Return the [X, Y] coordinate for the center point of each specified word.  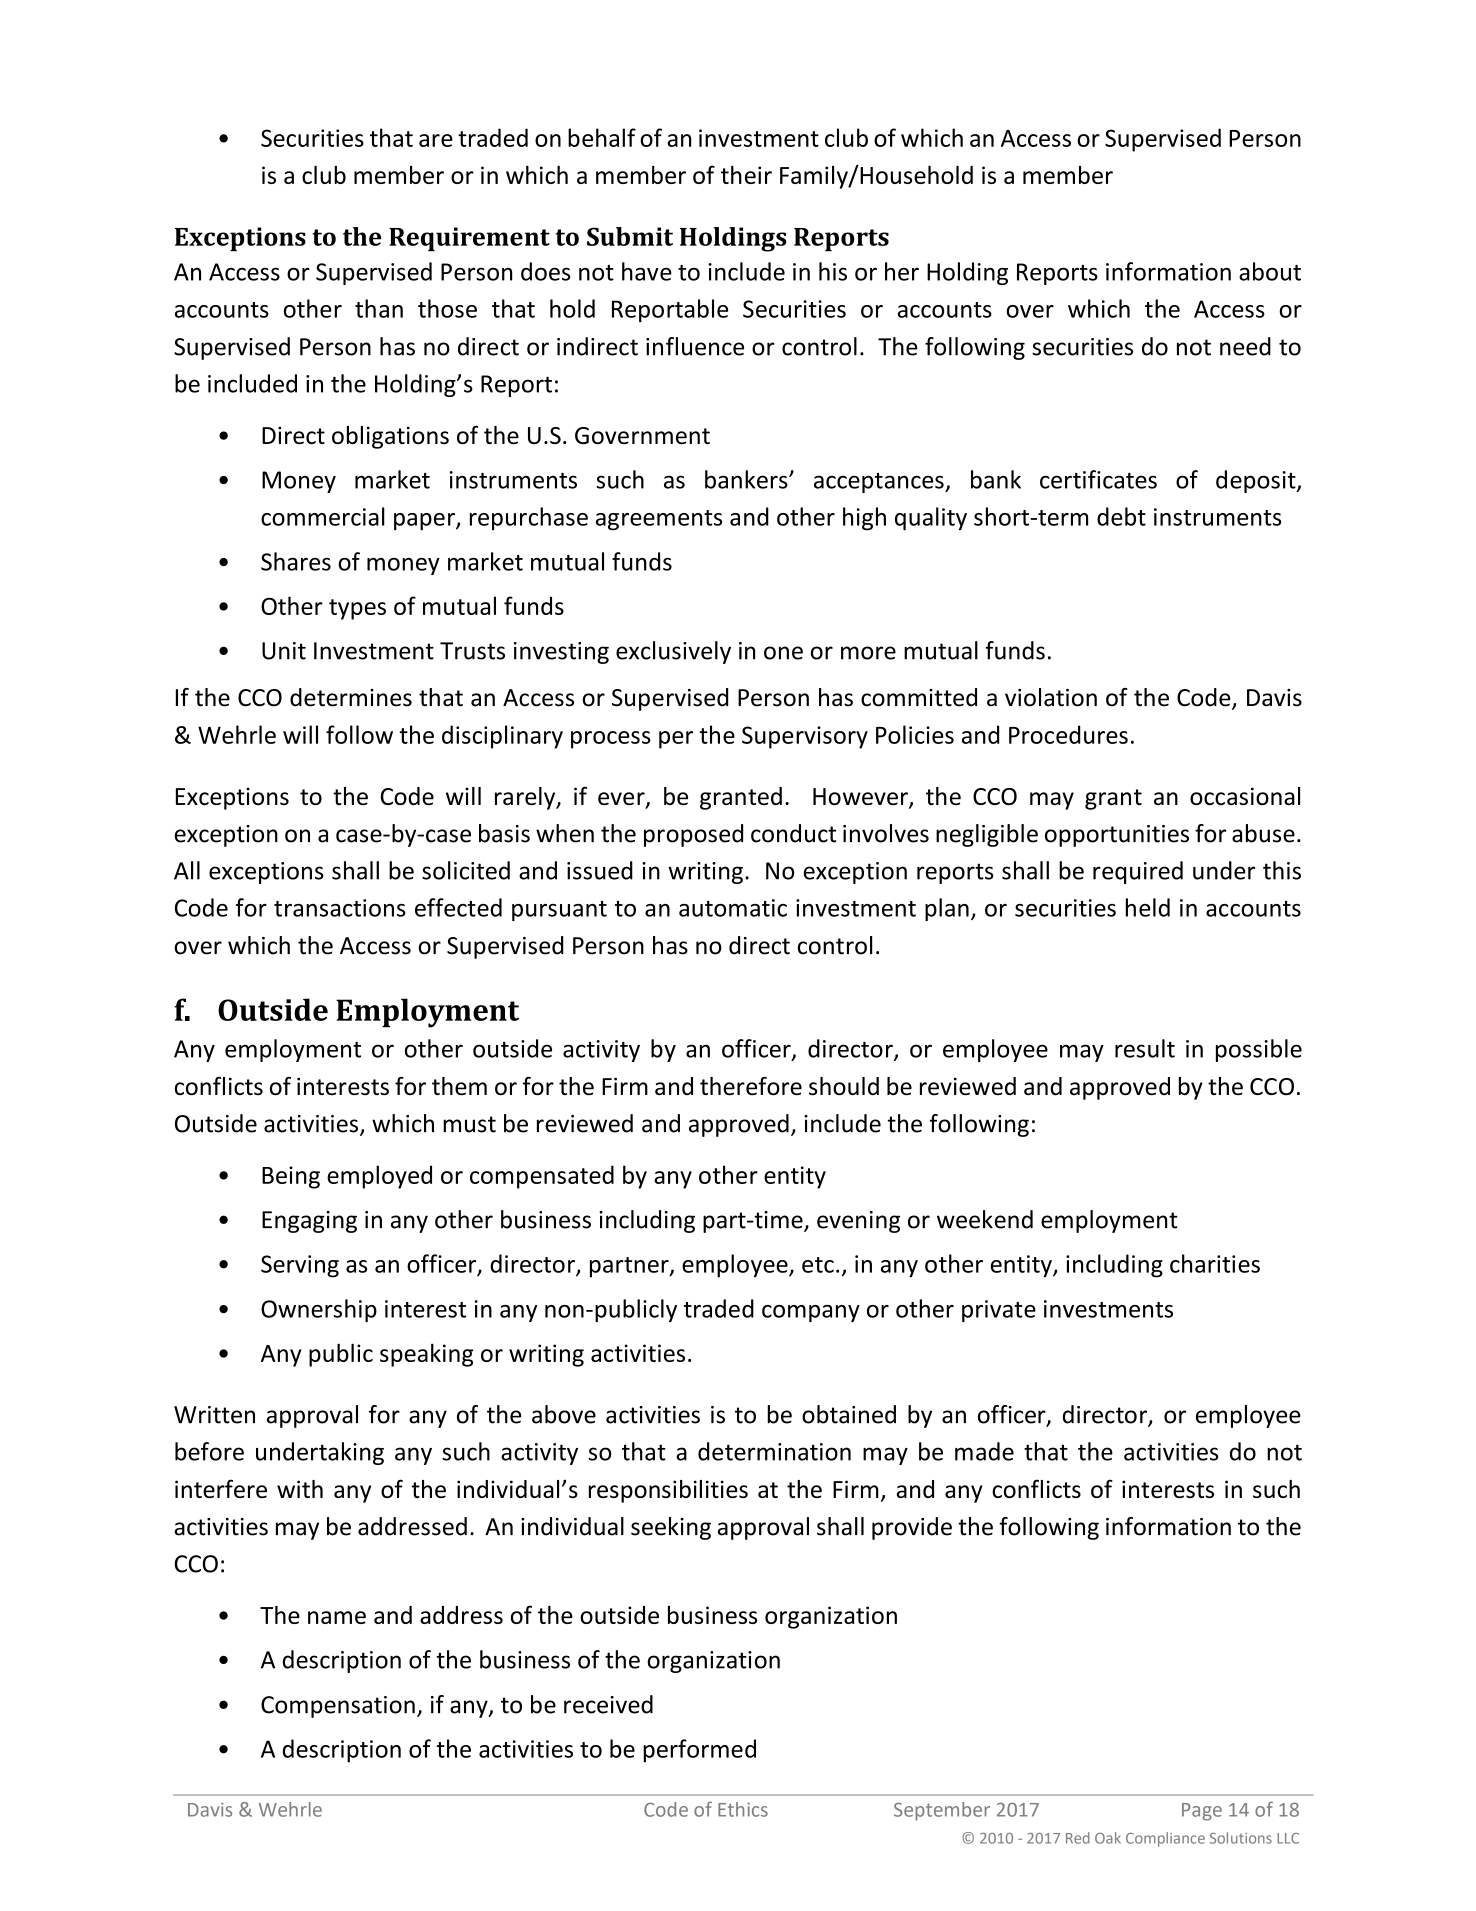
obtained [849, 1414]
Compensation [338, 1707]
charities [1215, 1263]
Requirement [469, 239]
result [1145, 1048]
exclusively [673, 652]
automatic [733, 908]
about [1270, 271]
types [357, 609]
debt [1121, 516]
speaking [427, 1355]
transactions [340, 908]
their [746, 175]
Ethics [743, 1809]
